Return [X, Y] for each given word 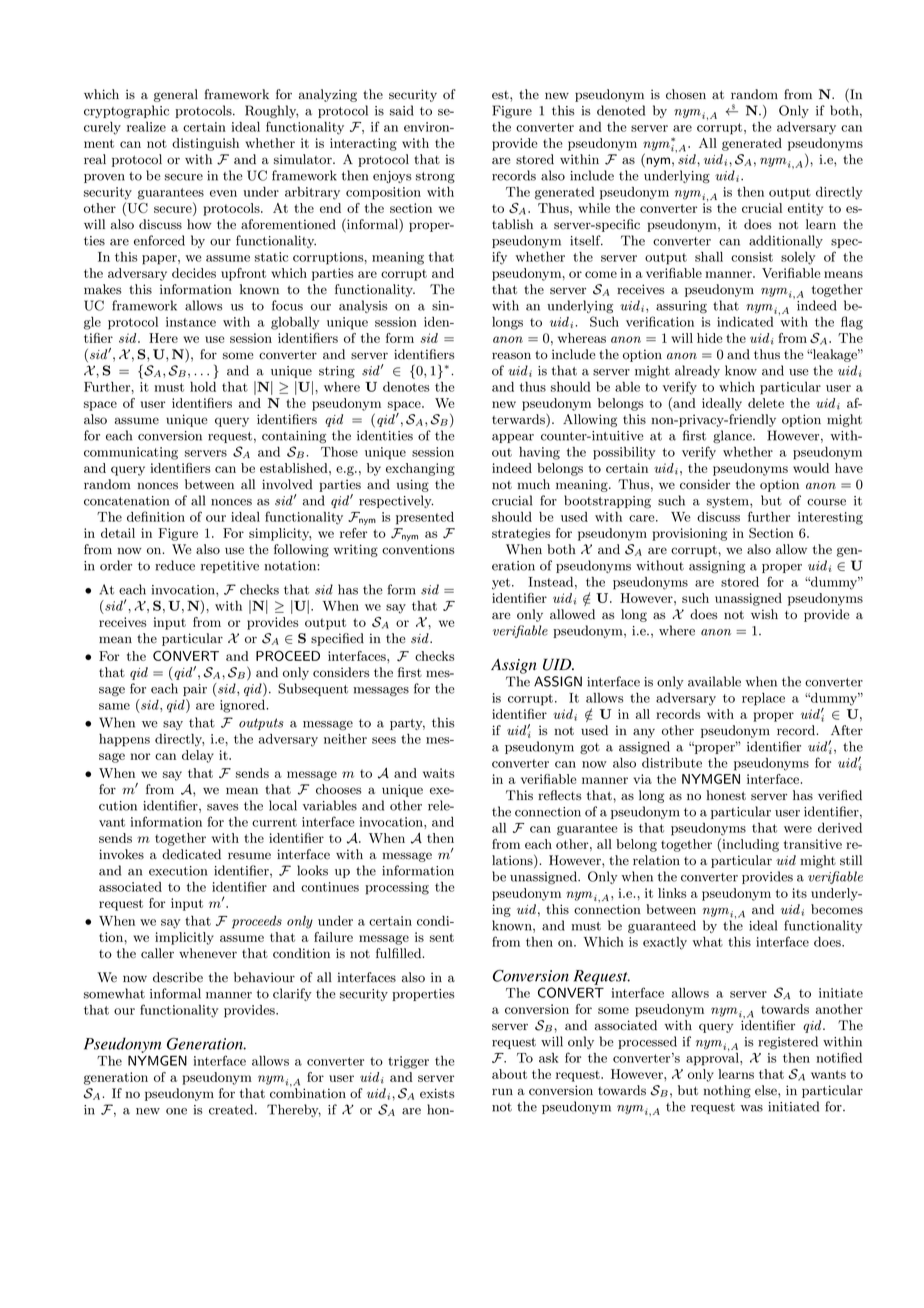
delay [198, 756]
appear [513, 438]
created [232, 1109]
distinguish [205, 144]
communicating [131, 453]
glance [733, 436]
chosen [686, 94]
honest [726, 795]
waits [438, 773]
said [402, 110]
